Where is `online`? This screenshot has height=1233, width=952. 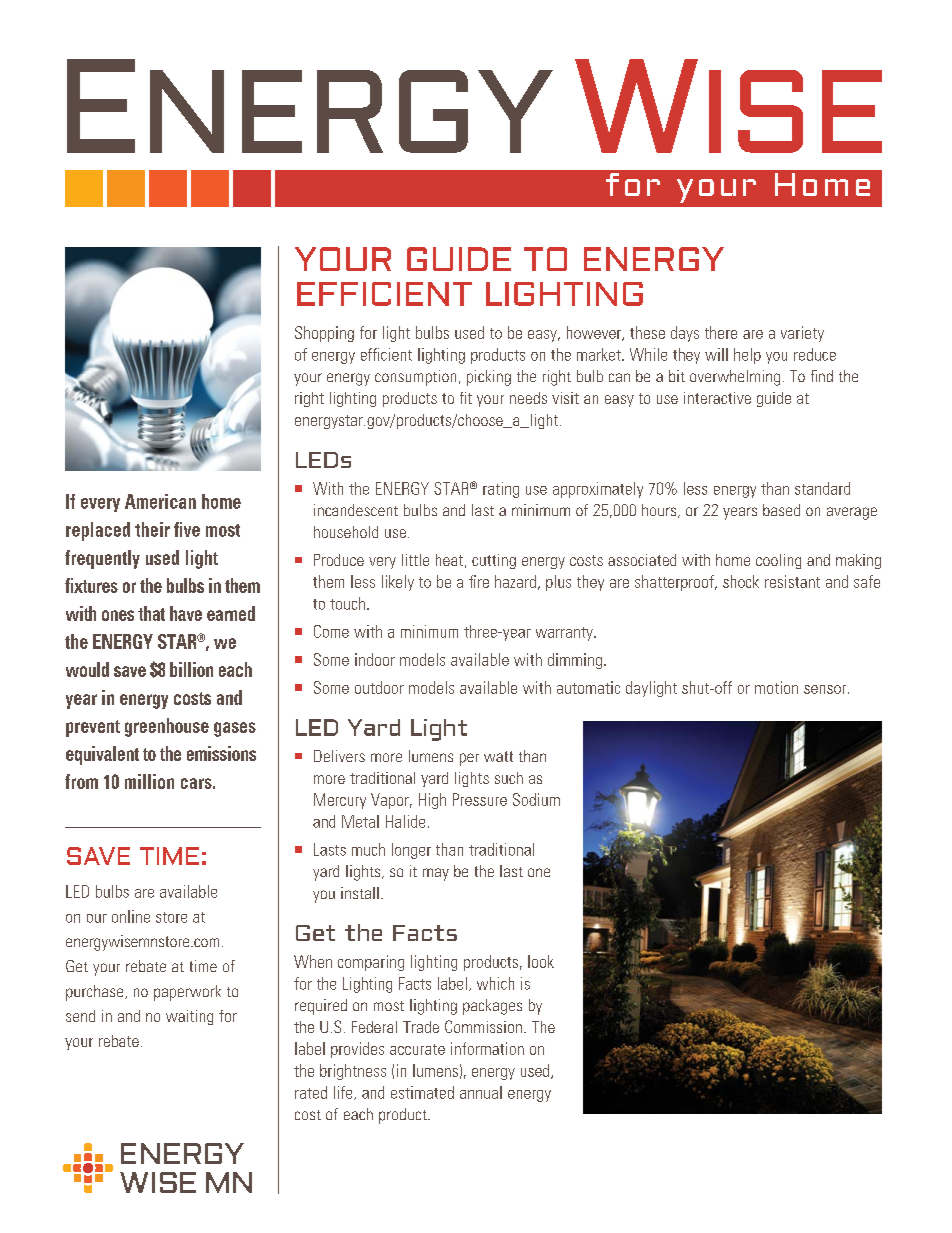
online is located at coordinates (131, 916).
